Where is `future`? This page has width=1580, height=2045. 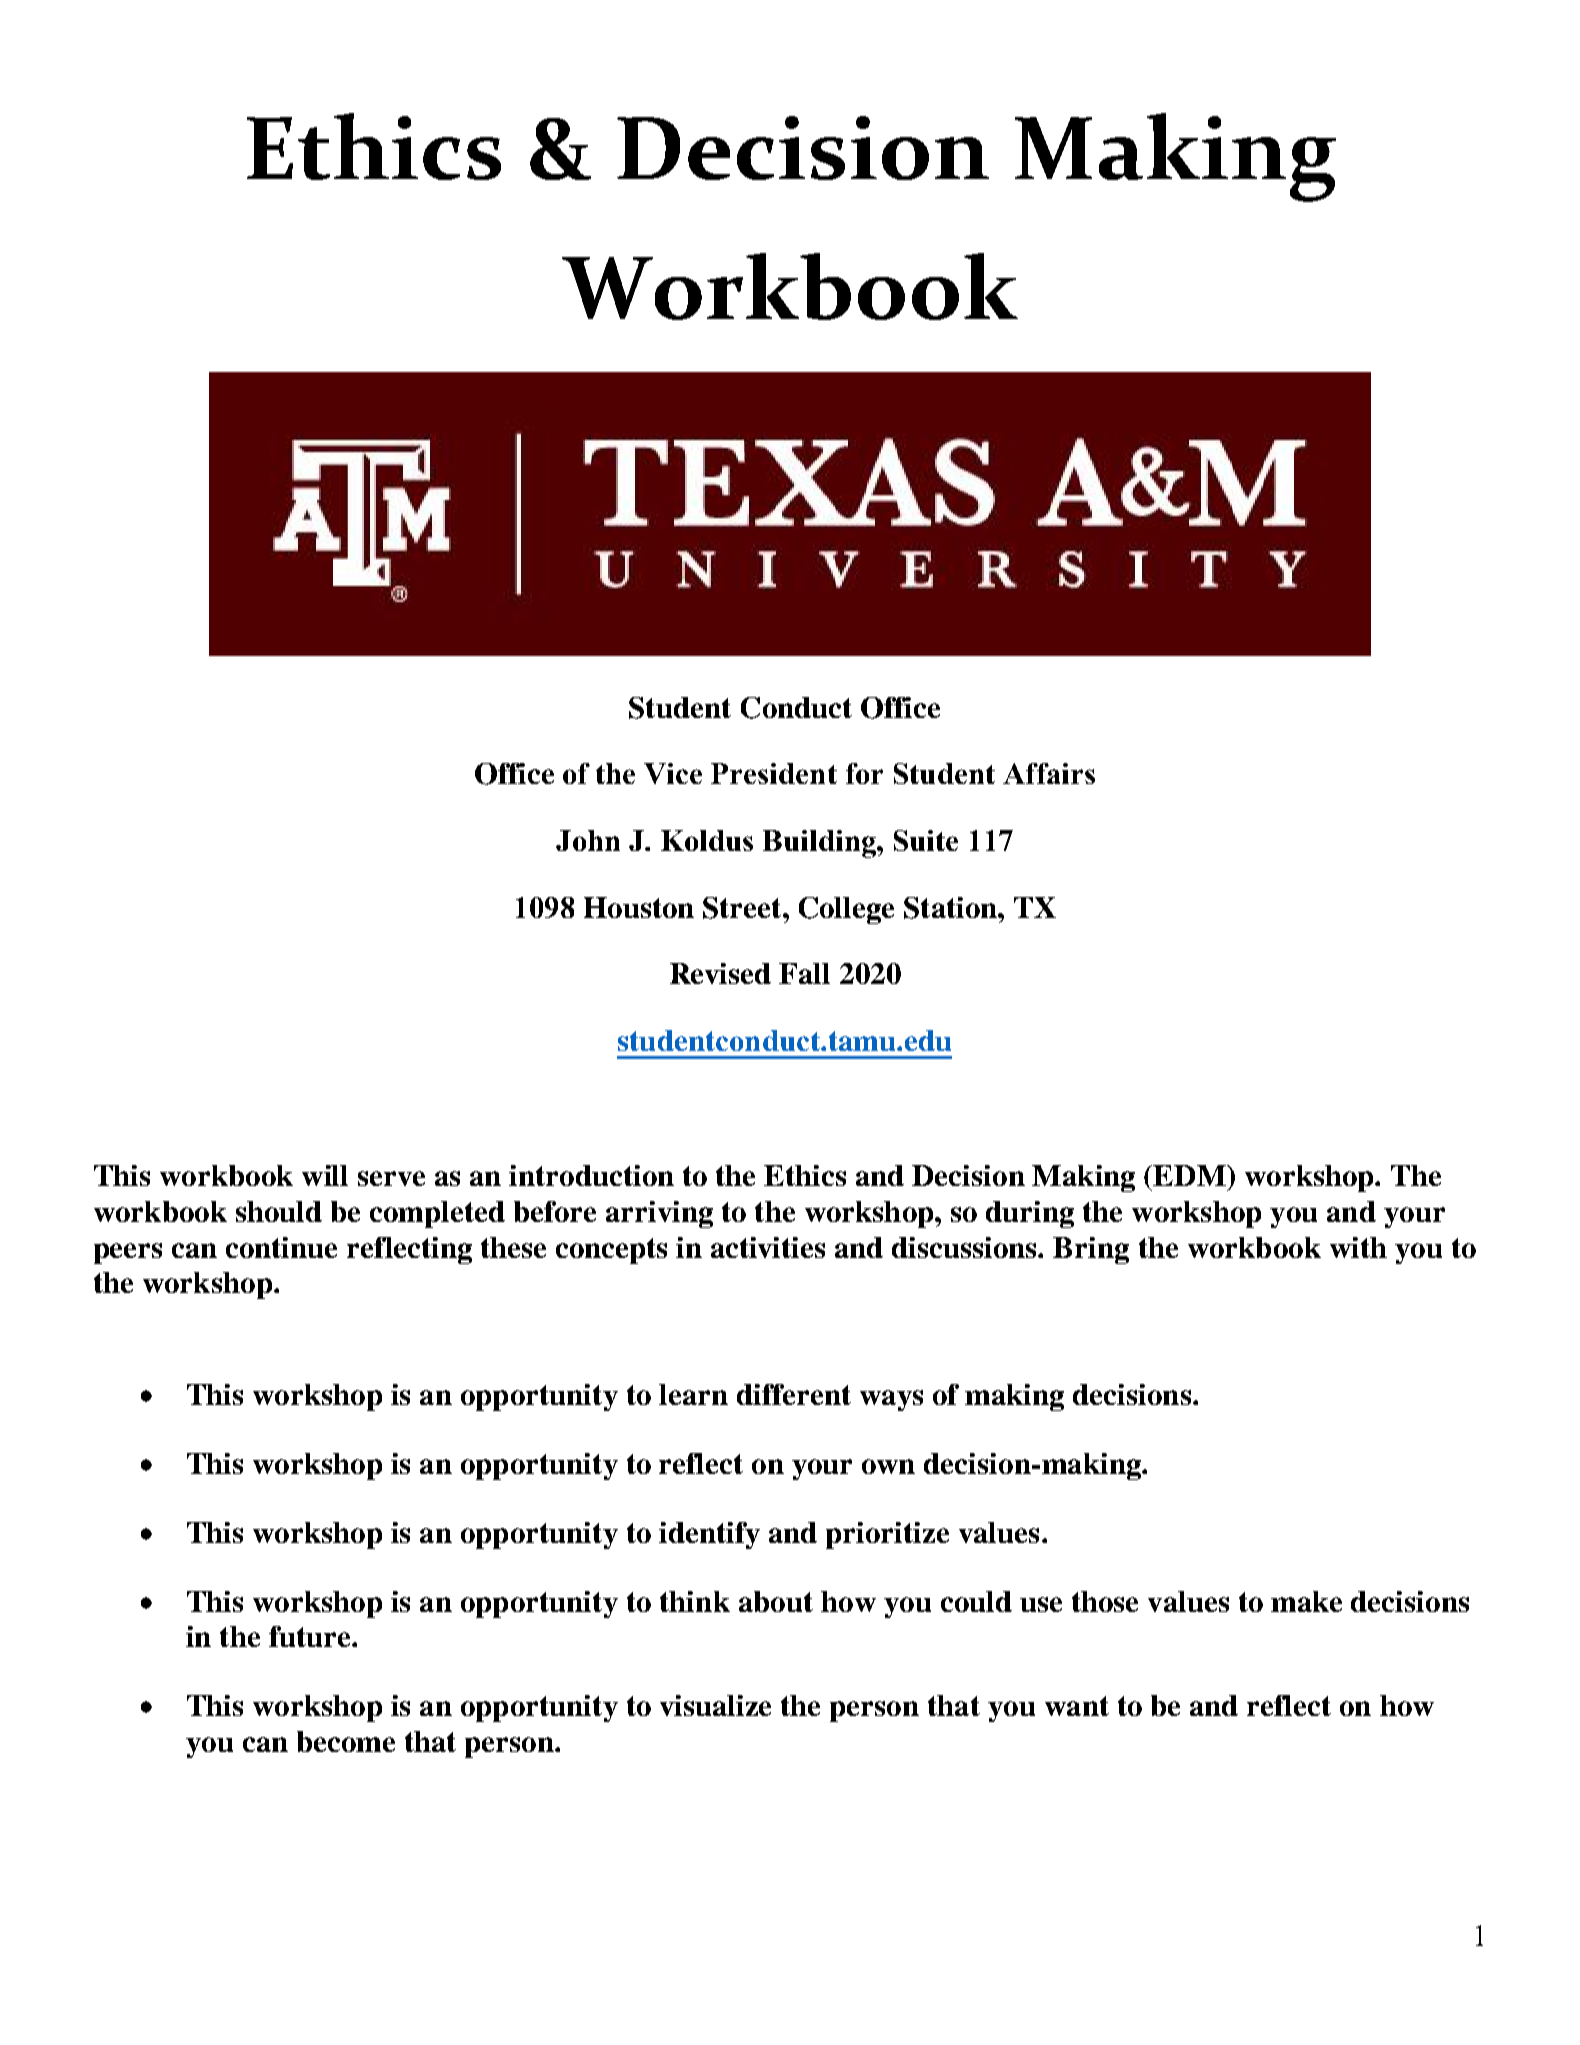
future is located at coordinates (311, 1636).
